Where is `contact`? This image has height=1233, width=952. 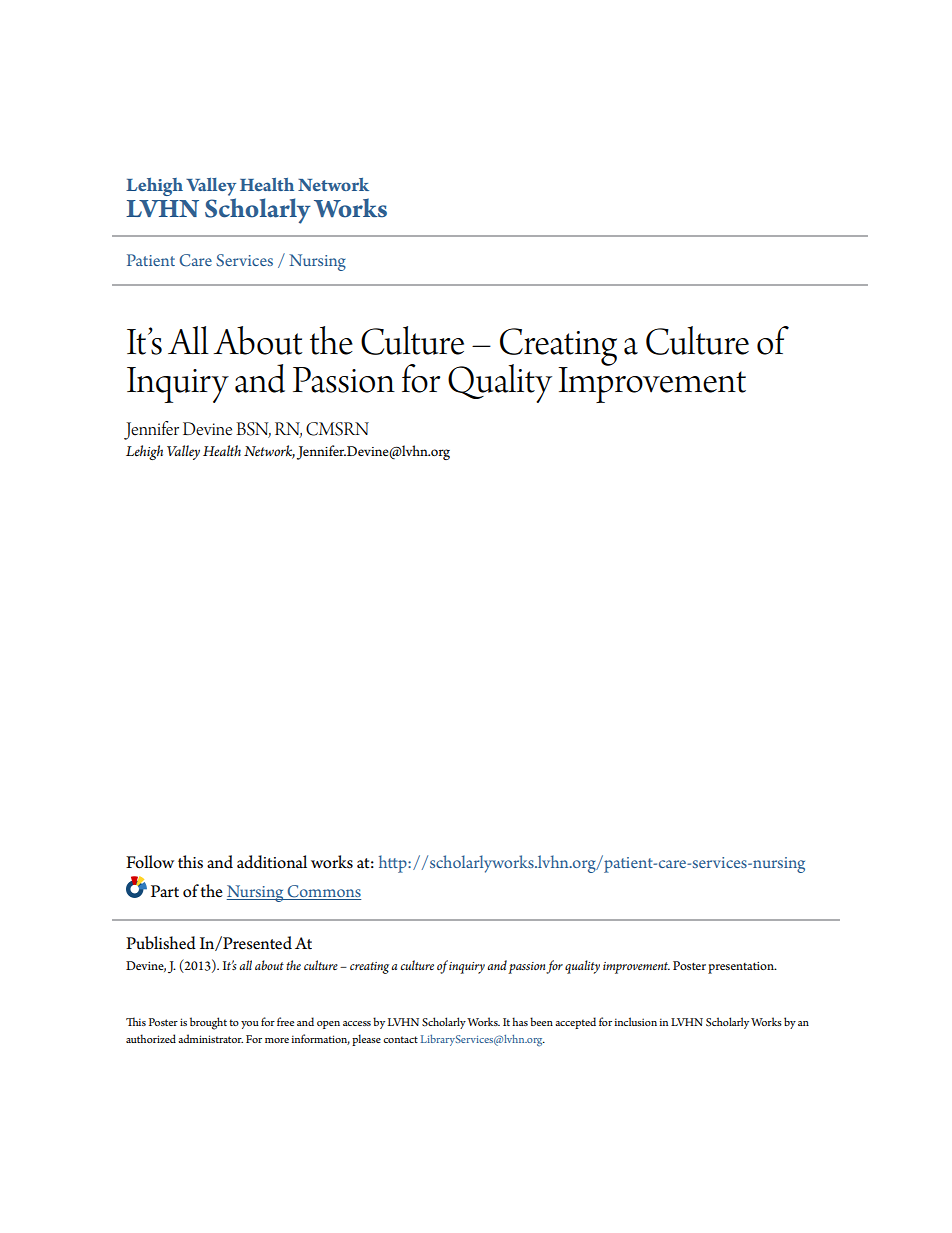 contact is located at coordinates (400, 1039).
